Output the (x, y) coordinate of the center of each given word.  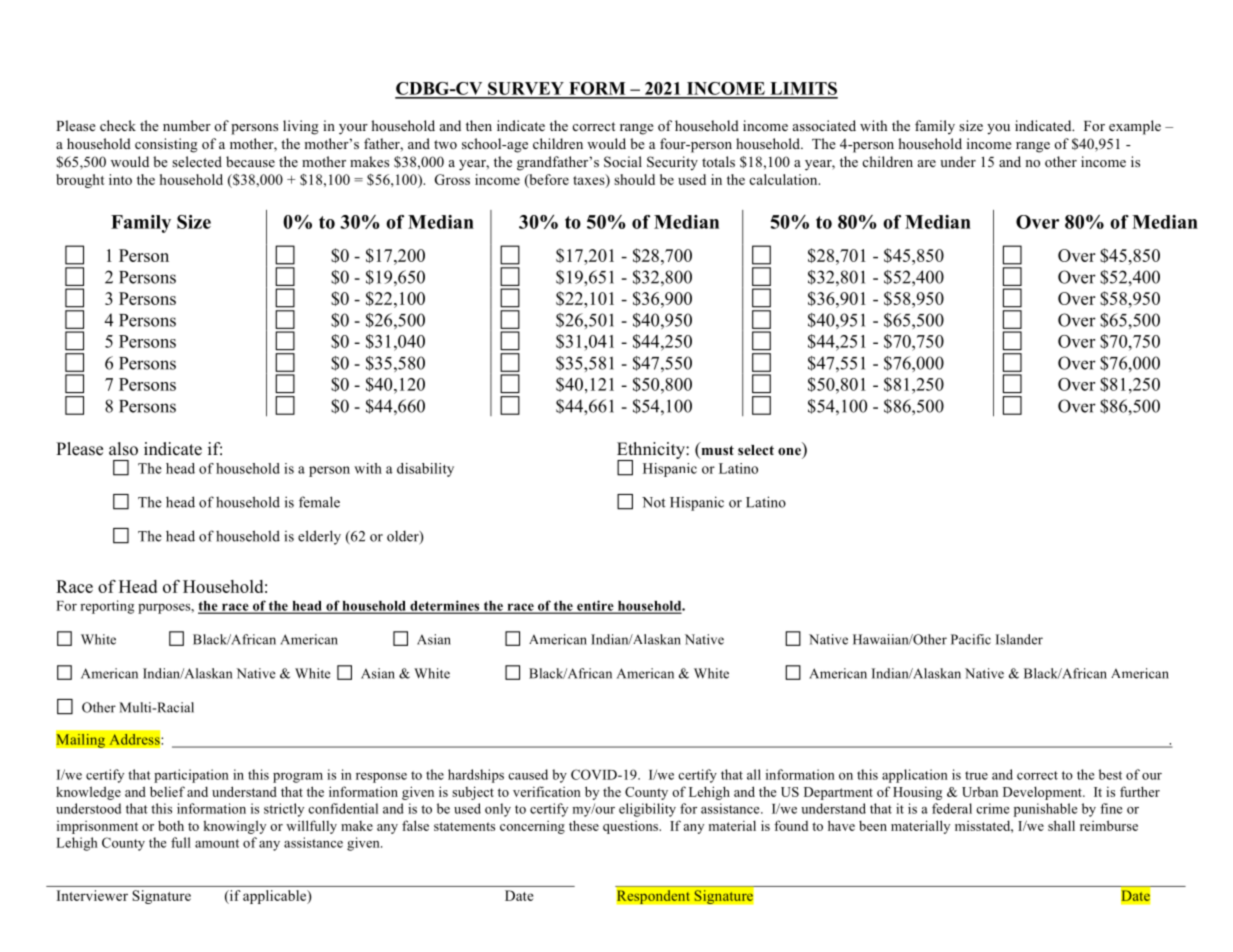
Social (623, 162)
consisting (166, 145)
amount (217, 843)
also (123, 449)
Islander (1019, 639)
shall (1061, 825)
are (927, 163)
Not (654, 502)
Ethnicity (652, 452)
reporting (107, 607)
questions (631, 827)
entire (595, 606)
